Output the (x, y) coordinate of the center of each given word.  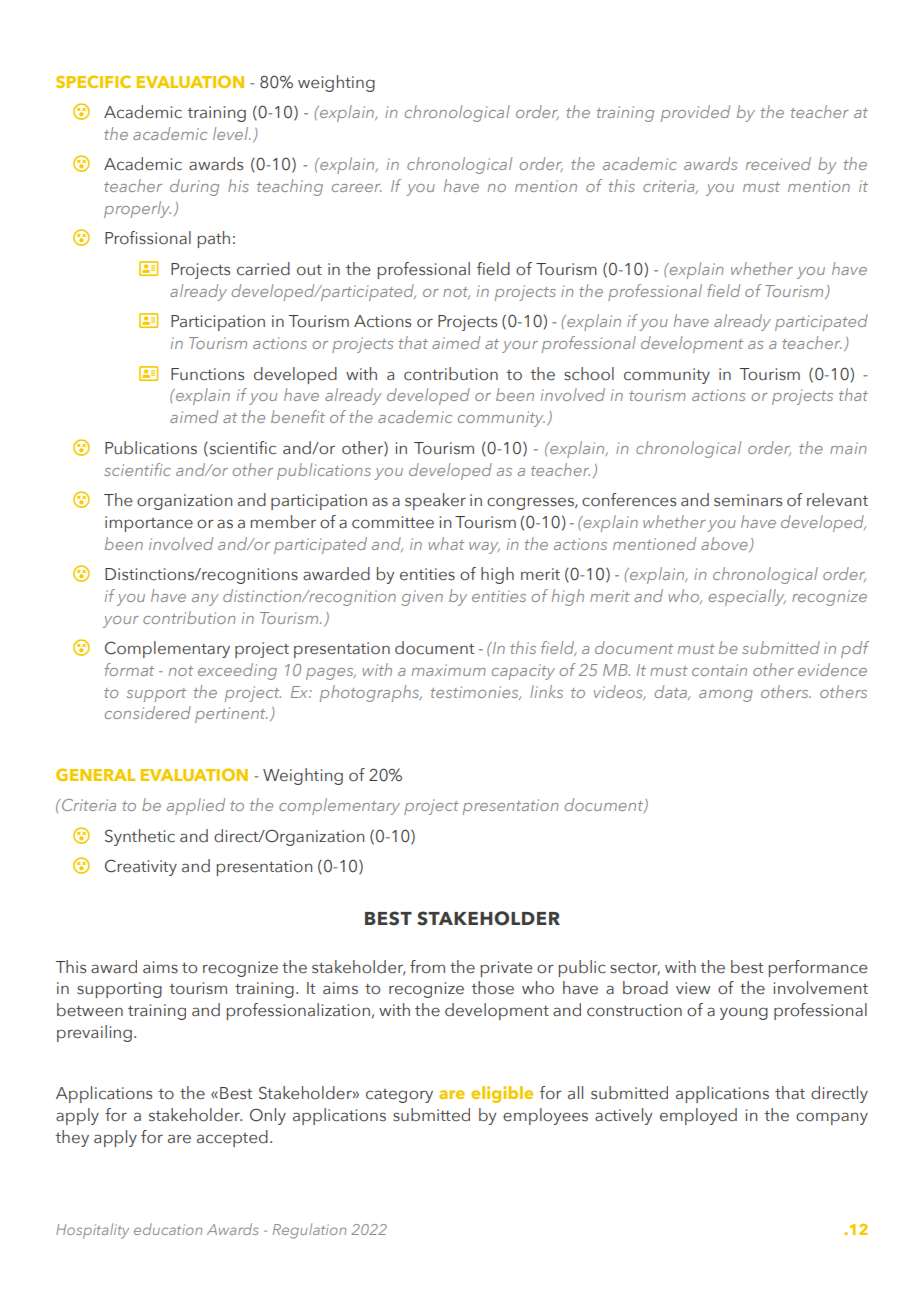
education (168, 1229)
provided (695, 113)
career (357, 188)
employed (698, 1116)
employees (545, 1116)
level (232, 133)
